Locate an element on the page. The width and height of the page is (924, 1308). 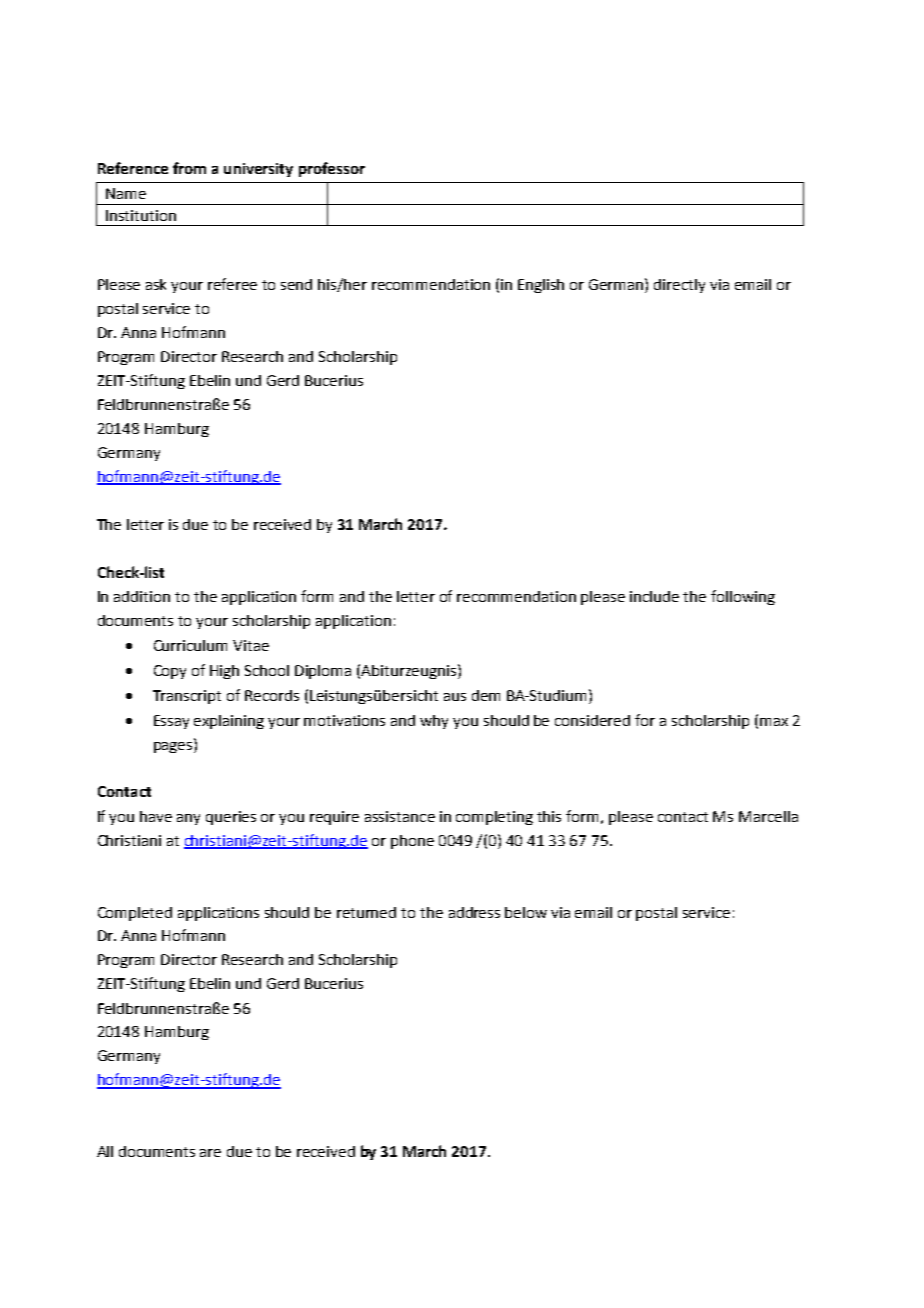
from is located at coordinates (189, 168).
